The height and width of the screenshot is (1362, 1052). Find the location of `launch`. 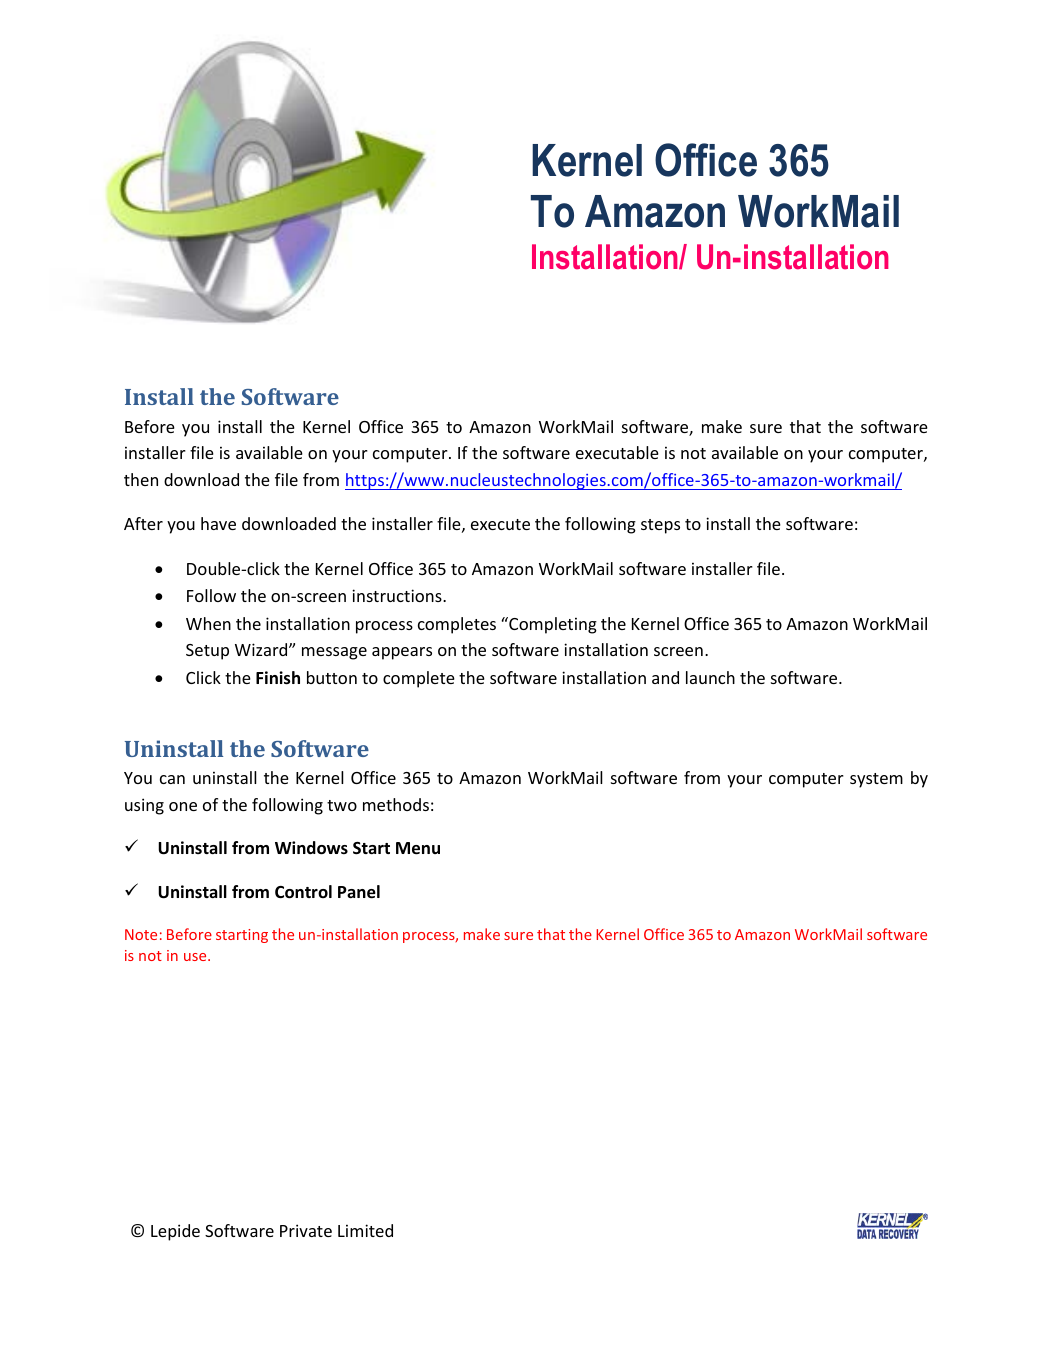

launch is located at coordinates (710, 677).
